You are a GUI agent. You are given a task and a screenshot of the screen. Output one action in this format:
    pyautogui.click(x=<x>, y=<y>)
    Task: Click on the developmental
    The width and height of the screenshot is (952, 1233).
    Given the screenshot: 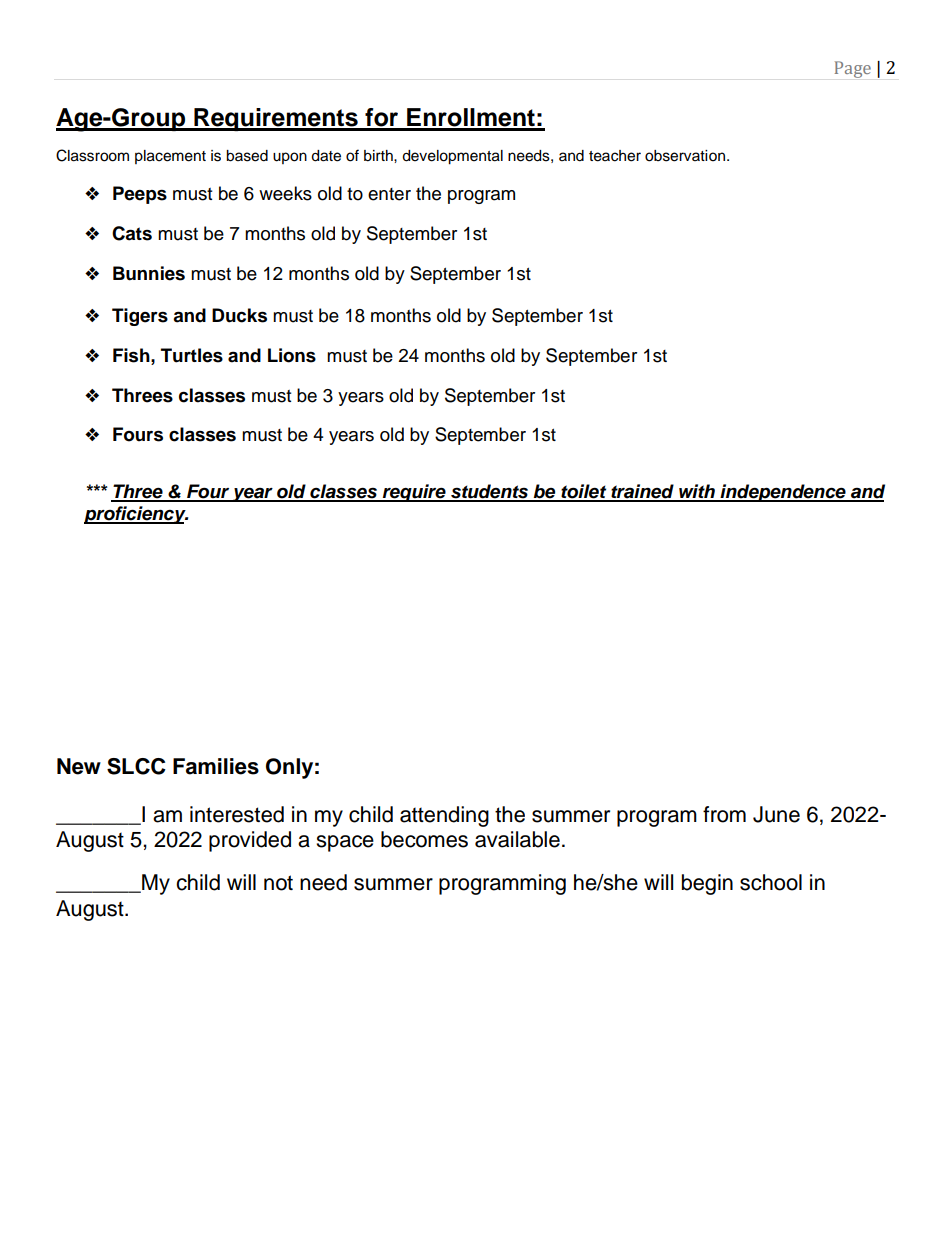 What is the action you would take?
    pyautogui.click(x=452, y=157)
